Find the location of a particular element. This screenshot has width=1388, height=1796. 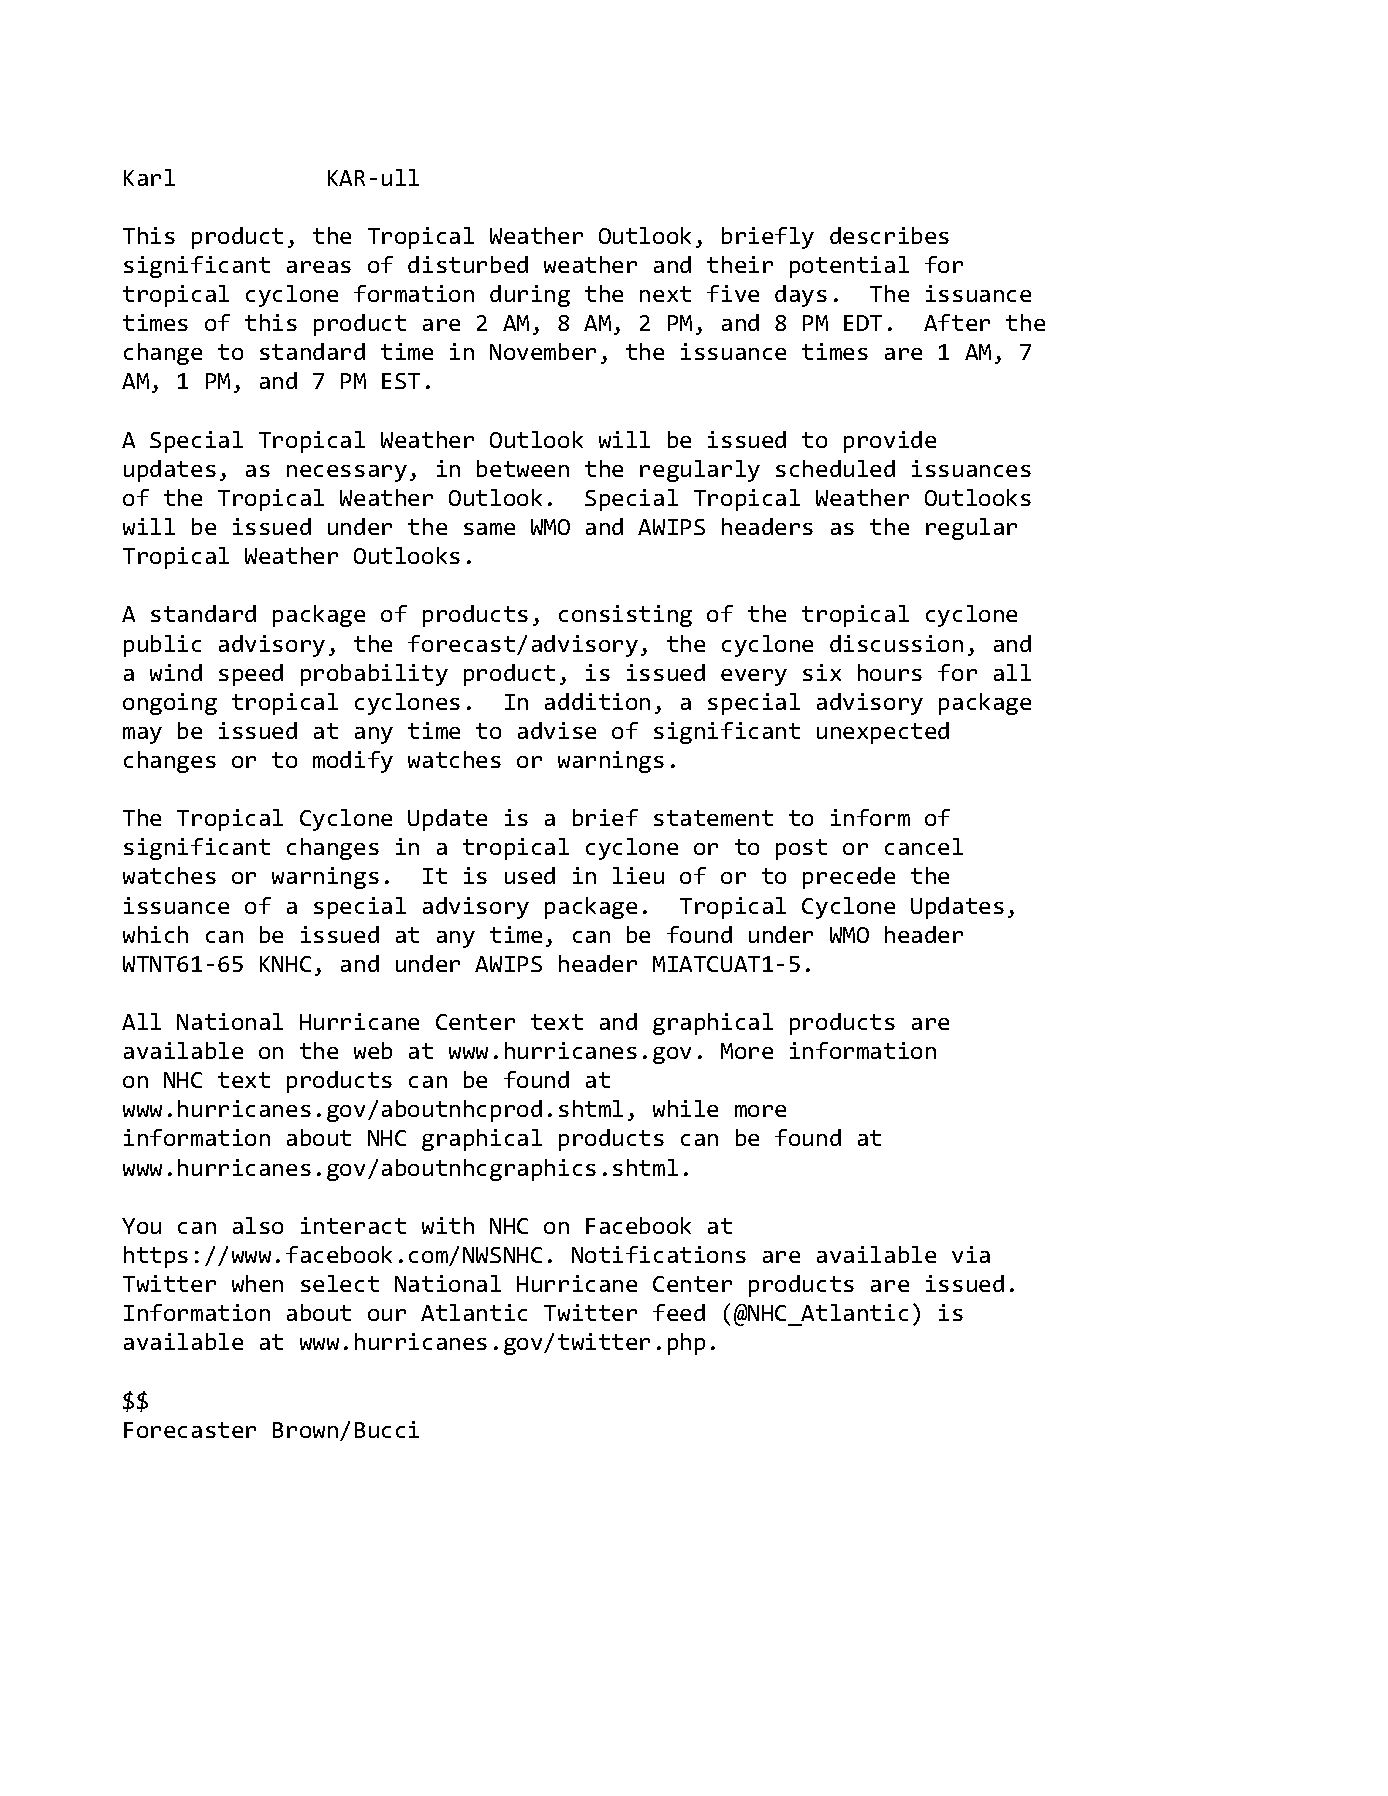

Karl is located at coordinates (149, 177).
